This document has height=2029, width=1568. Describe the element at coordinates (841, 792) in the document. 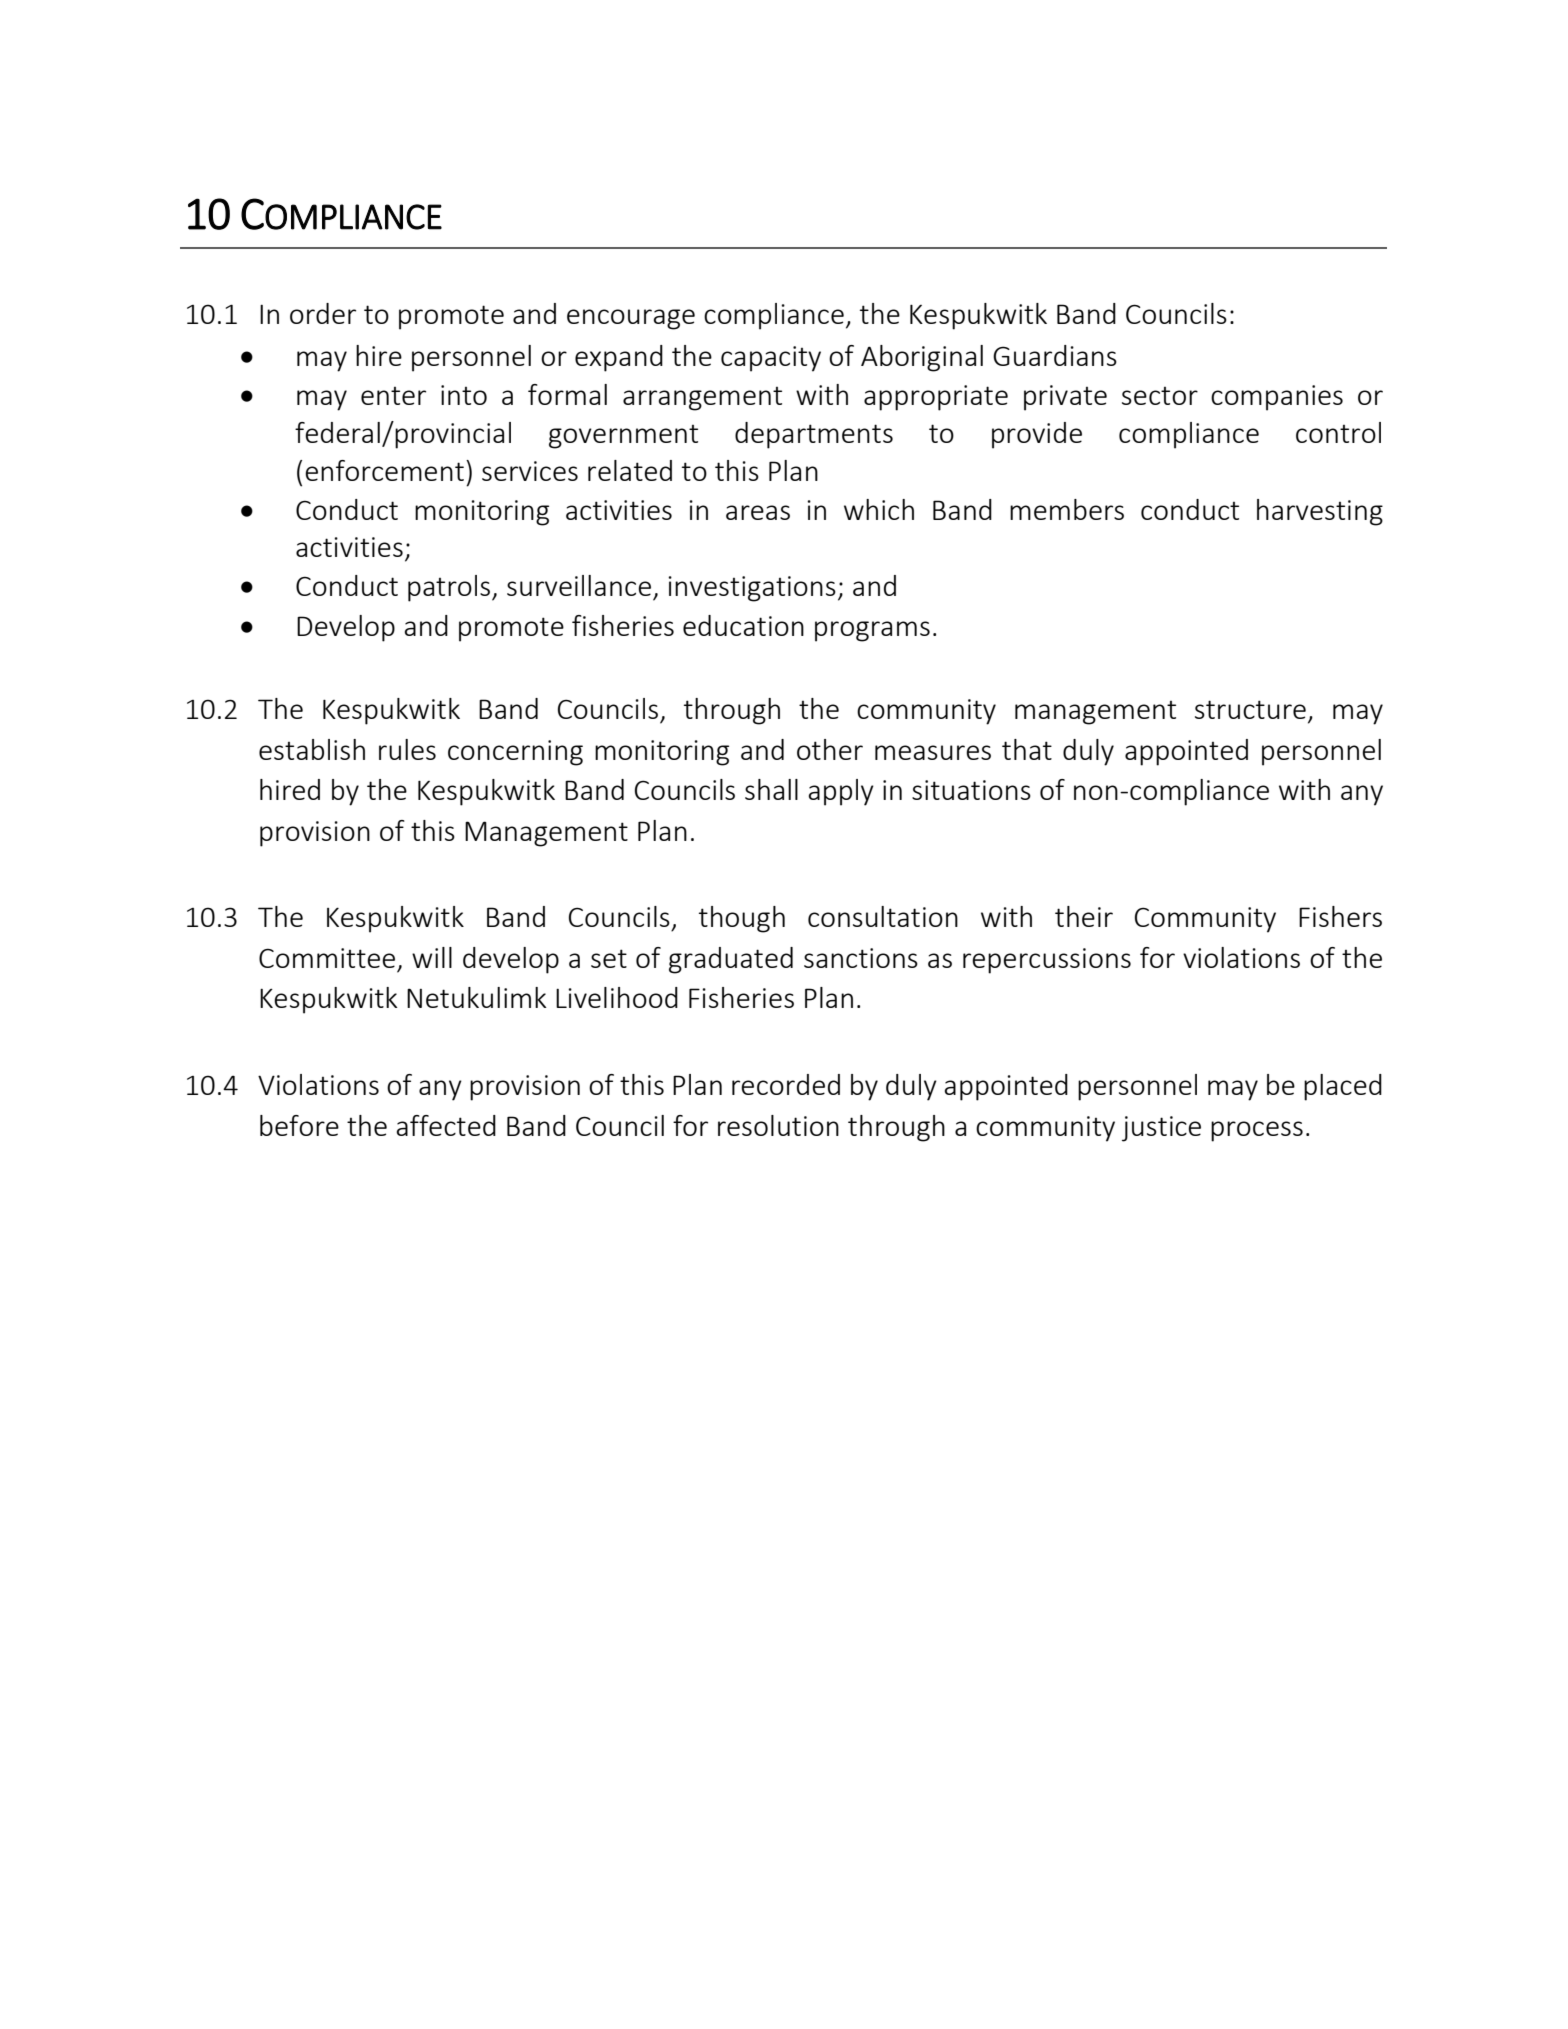

I see `apply` at that location.
